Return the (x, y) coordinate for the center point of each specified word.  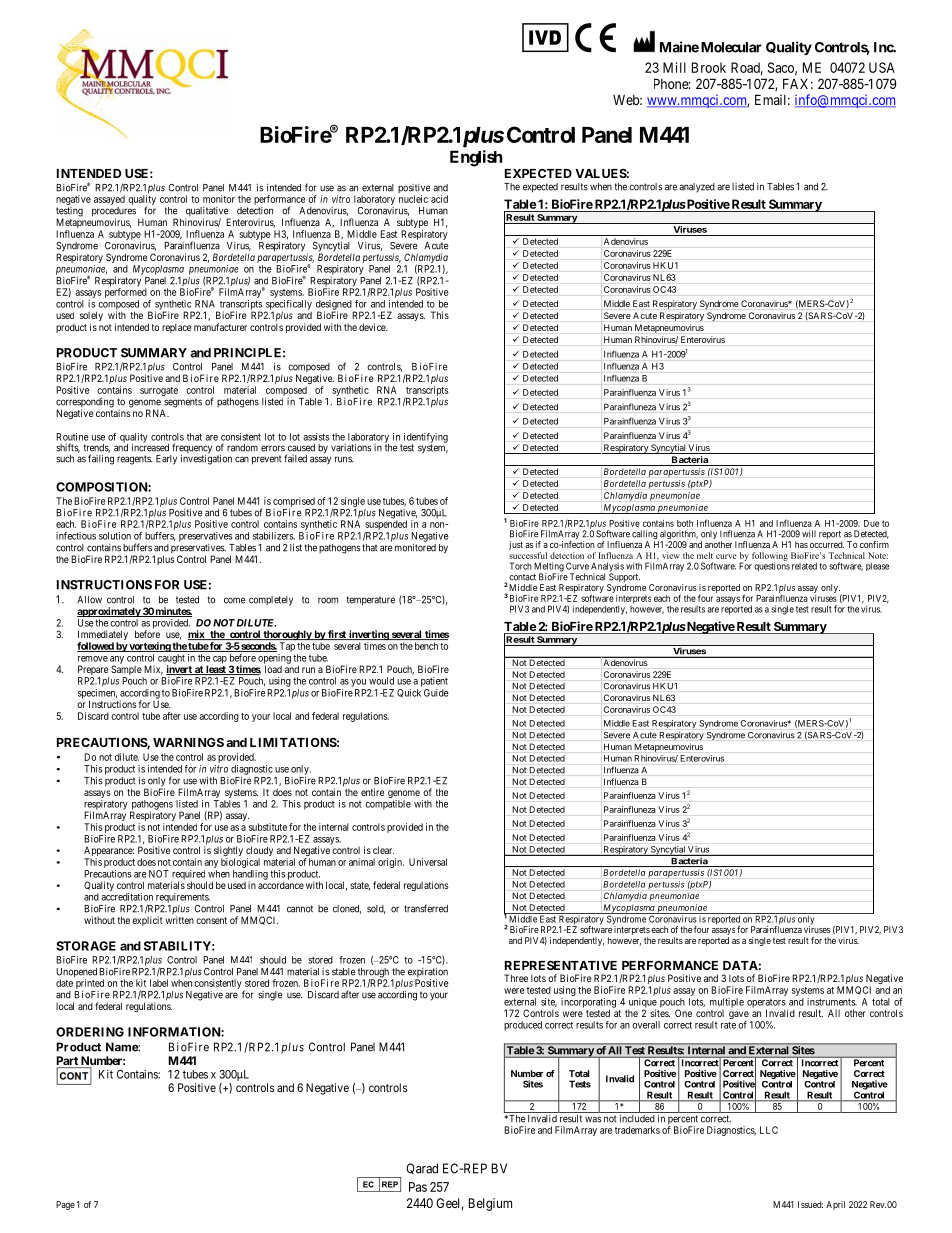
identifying (426, 439)
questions (772, 567)
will (809, 533)
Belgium (490, 1204)
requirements (183, 898)
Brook (709, 67)
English (476, 158)
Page (65, 1205)
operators (766, 1004)
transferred (426, 908)
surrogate (159, 391)
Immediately (103, 636)
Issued (810, 1204)
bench (426, 646)
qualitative (207, 213)
